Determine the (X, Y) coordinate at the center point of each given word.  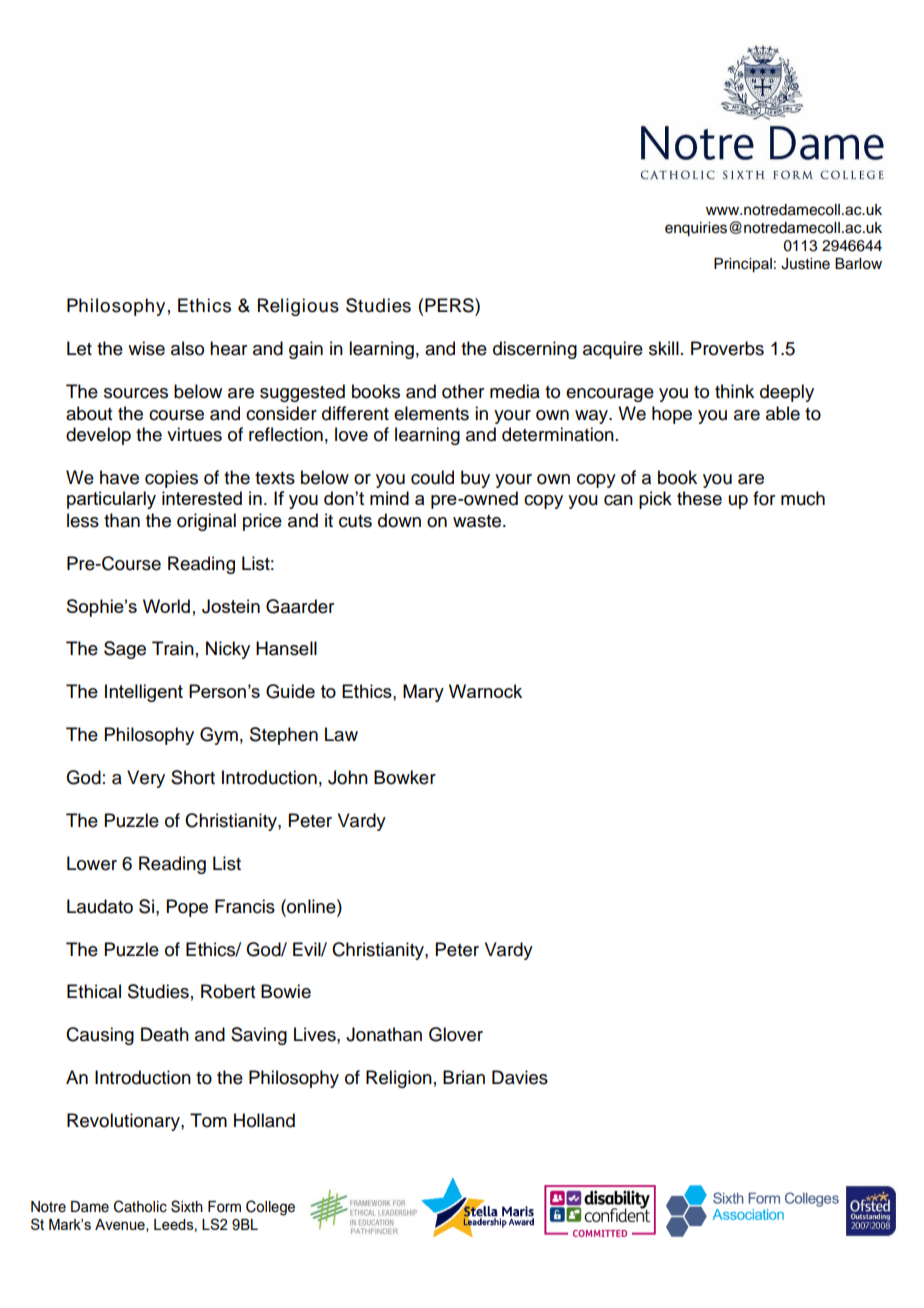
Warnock (485, 691)
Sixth (187, 1206)
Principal (743, 265)
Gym (219, 736)
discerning (535, 350)
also (187, 348)
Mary (423, 693)
